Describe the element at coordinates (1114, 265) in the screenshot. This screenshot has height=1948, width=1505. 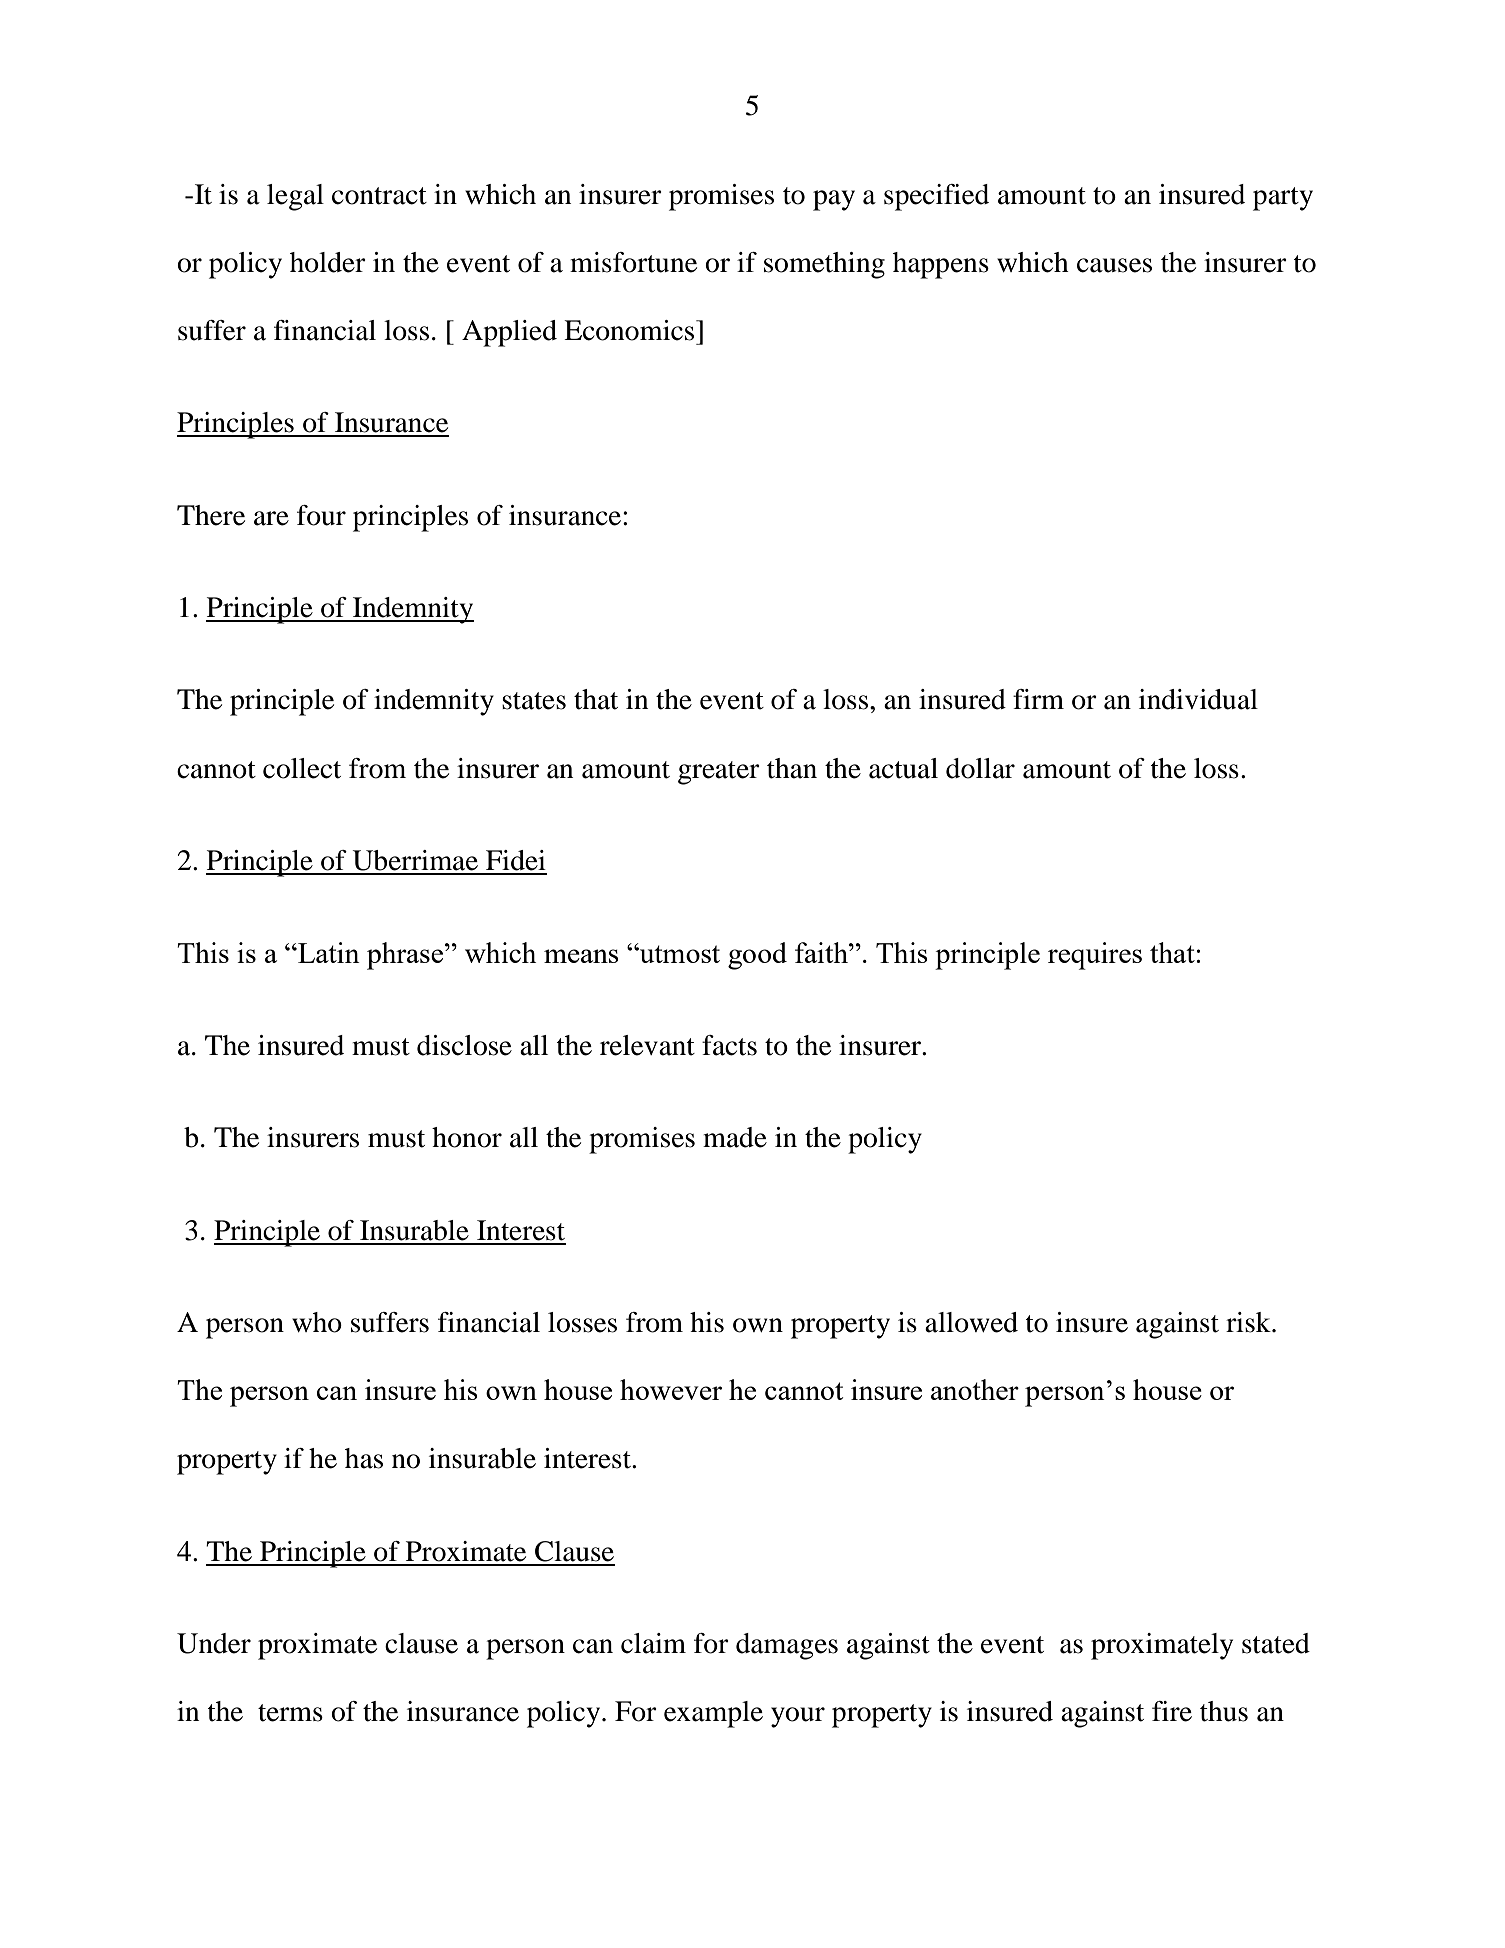
I see `causes` at that location.
